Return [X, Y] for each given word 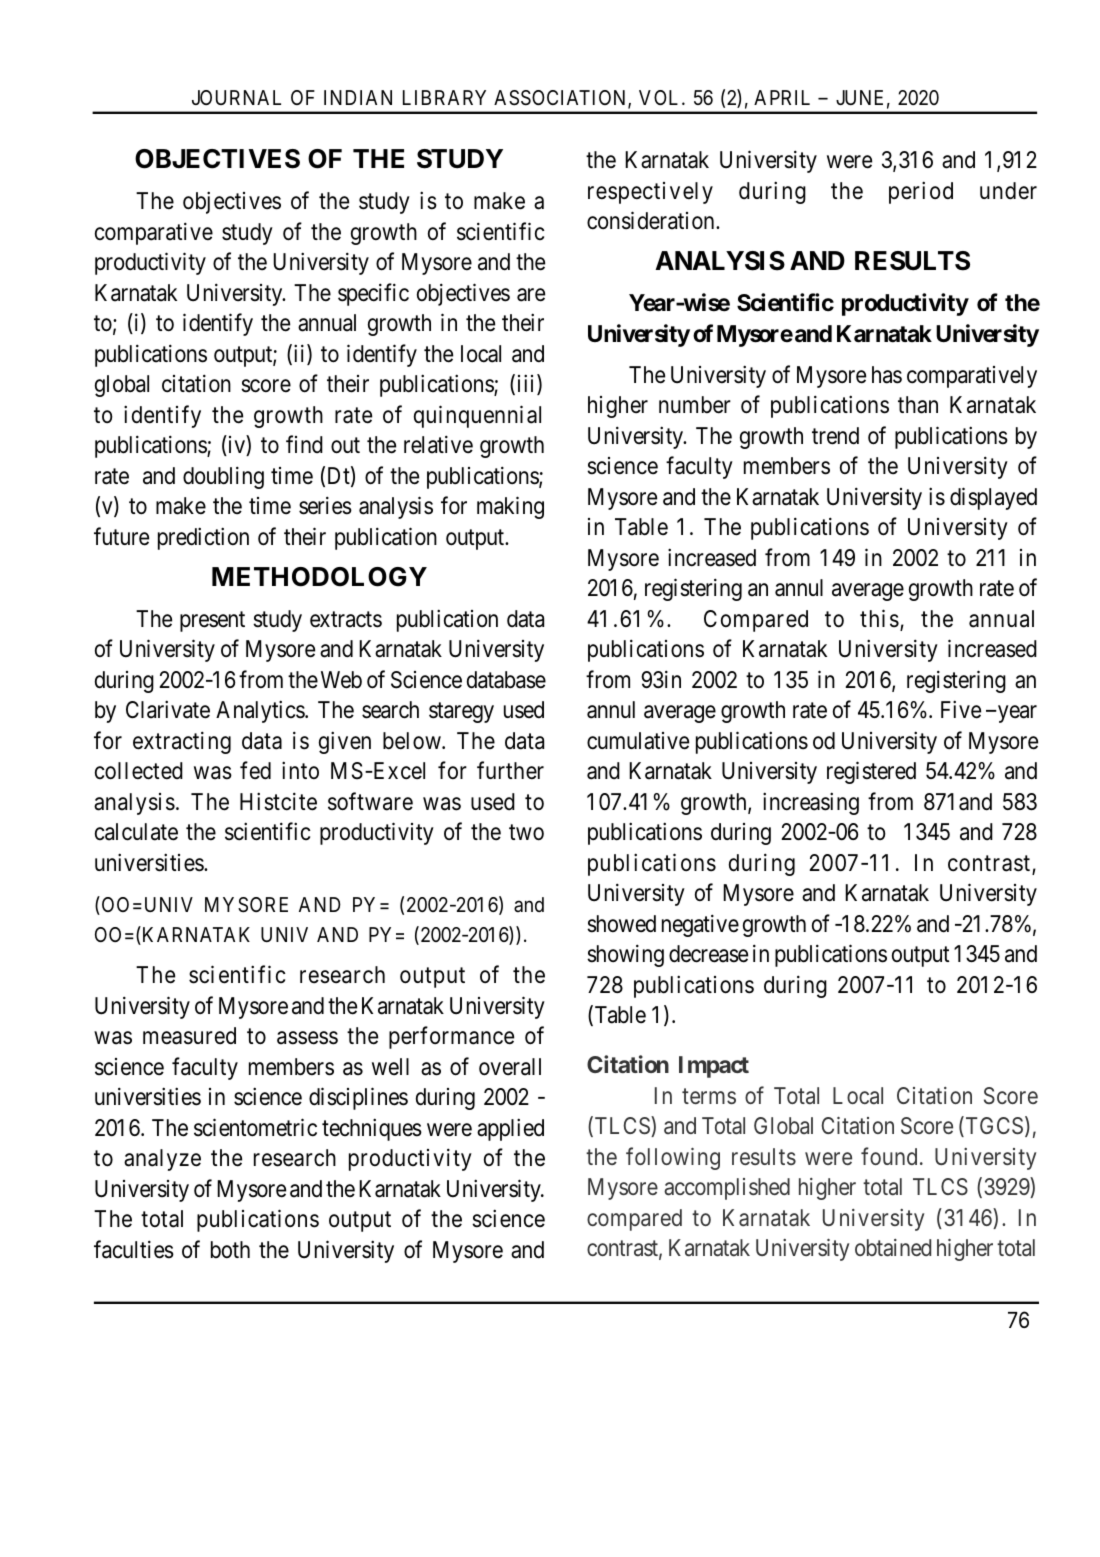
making [510, 508]
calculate [136, 832]
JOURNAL [236, 97]
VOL [661, 97]
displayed [993, 498]
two [526, 833]
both [230, 1249]
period [921, 192]
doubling [223, 477]
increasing [811, 803]
